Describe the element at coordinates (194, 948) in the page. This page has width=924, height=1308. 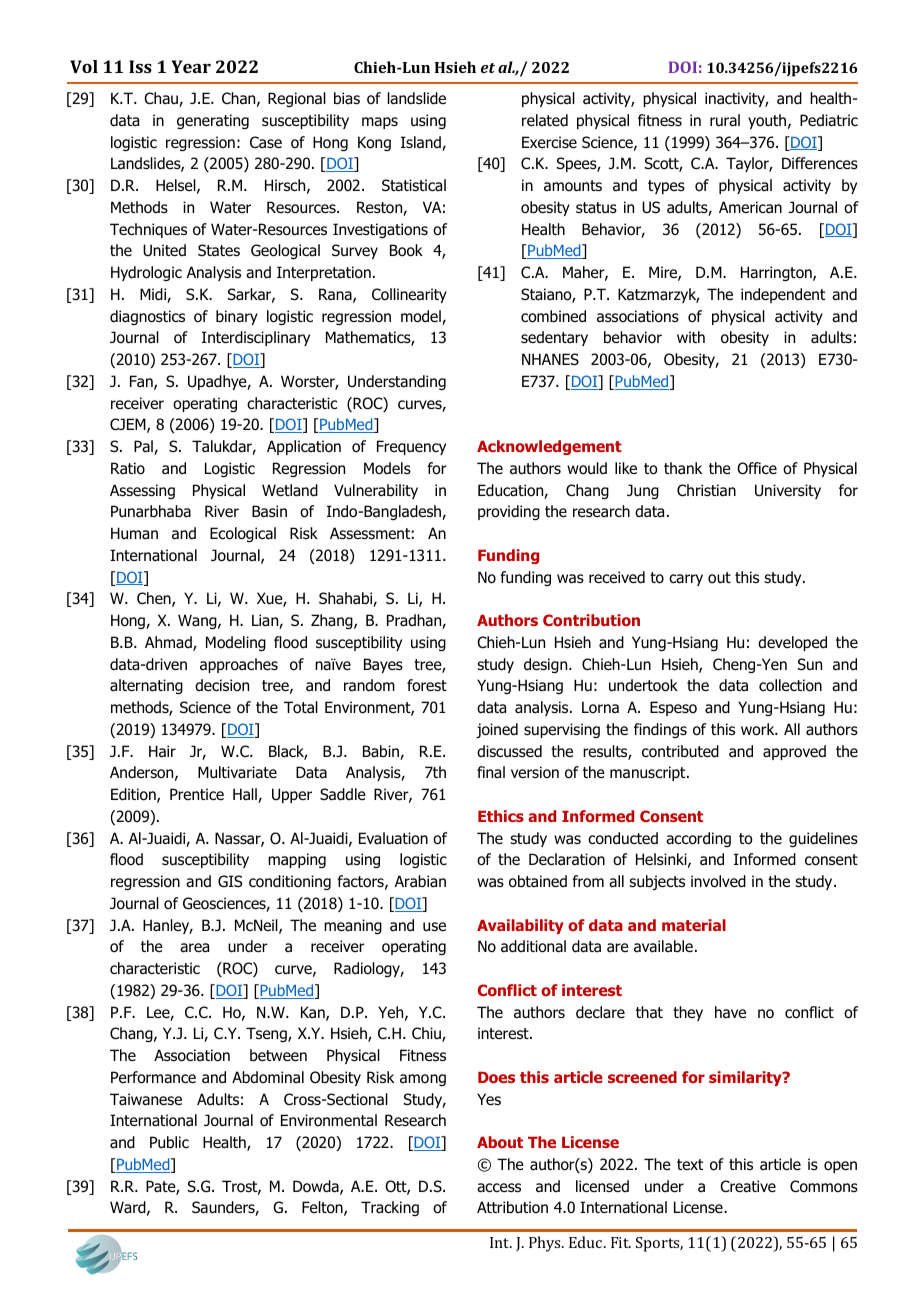
I see `area` at that location.
